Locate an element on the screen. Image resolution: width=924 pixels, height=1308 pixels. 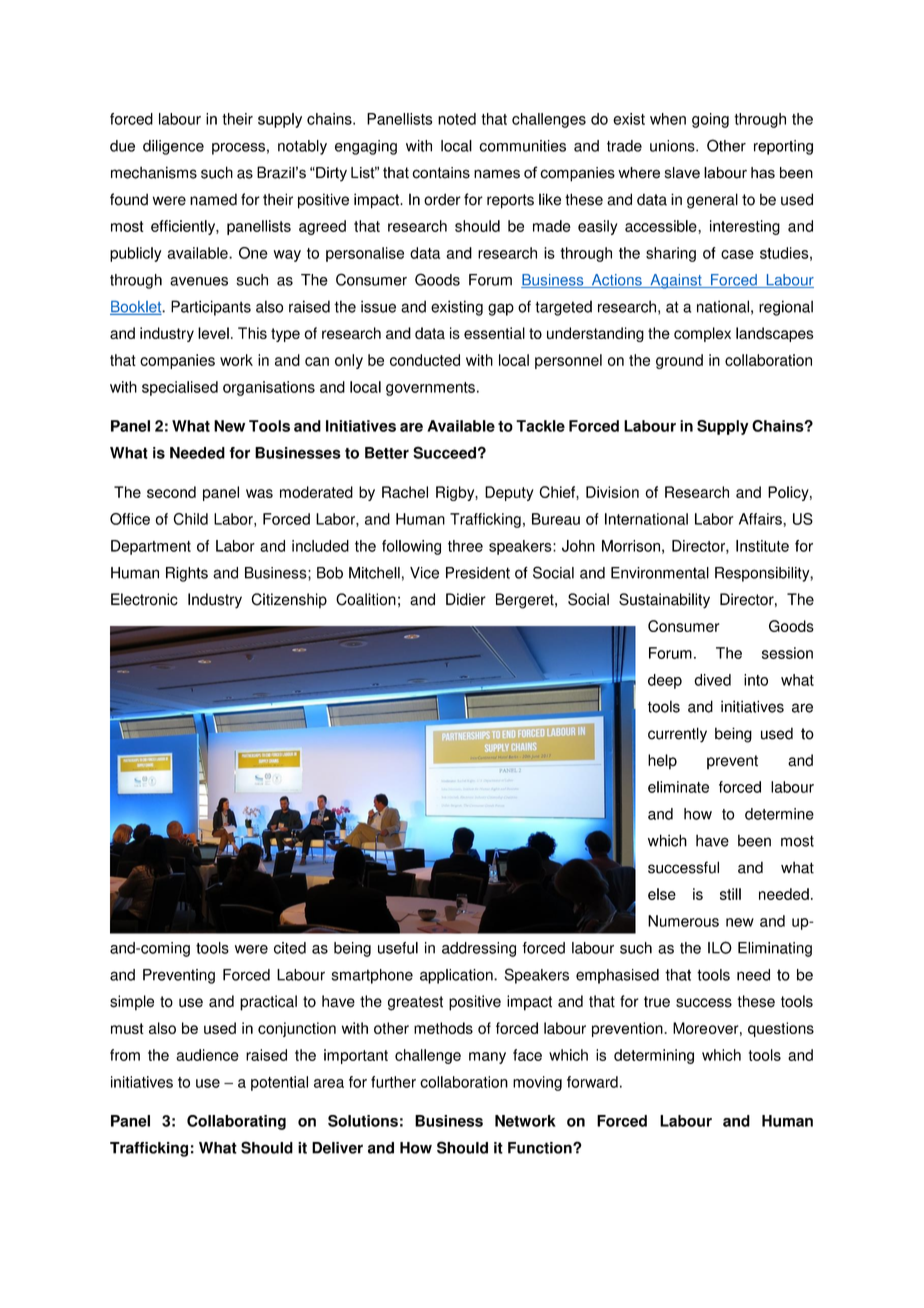
unions is located at coordinates (673, 146).
